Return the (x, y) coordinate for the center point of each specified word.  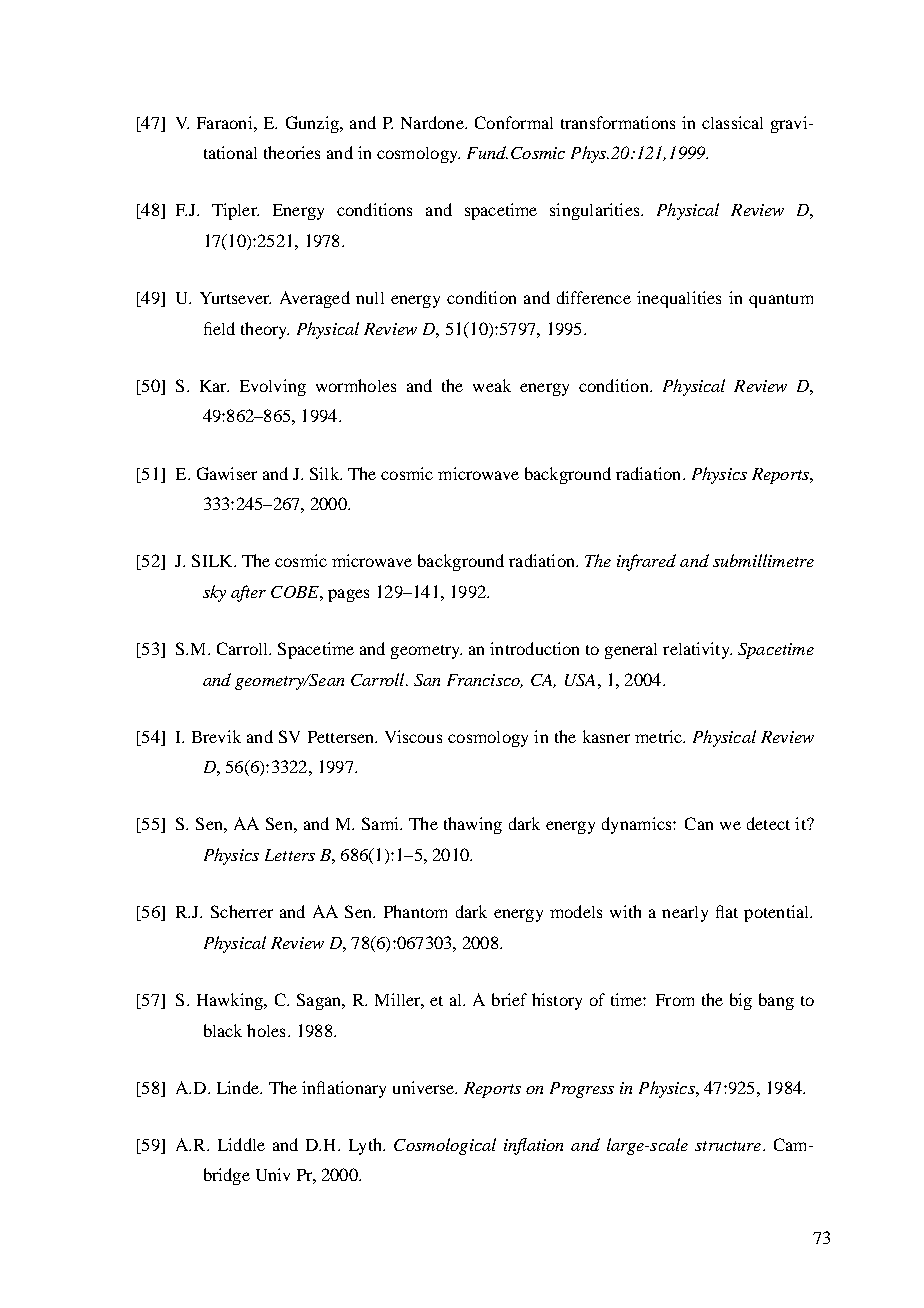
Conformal (514, 122)
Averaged (315, 299)
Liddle (241, 1144)
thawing (473, 825)
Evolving (273, 387)
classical (732, 122)
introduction (534, 648)
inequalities (679, 299)
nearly (685, 914)
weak (492, 385)
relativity (697, 650)
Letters (290, 855)
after (248, 593)
